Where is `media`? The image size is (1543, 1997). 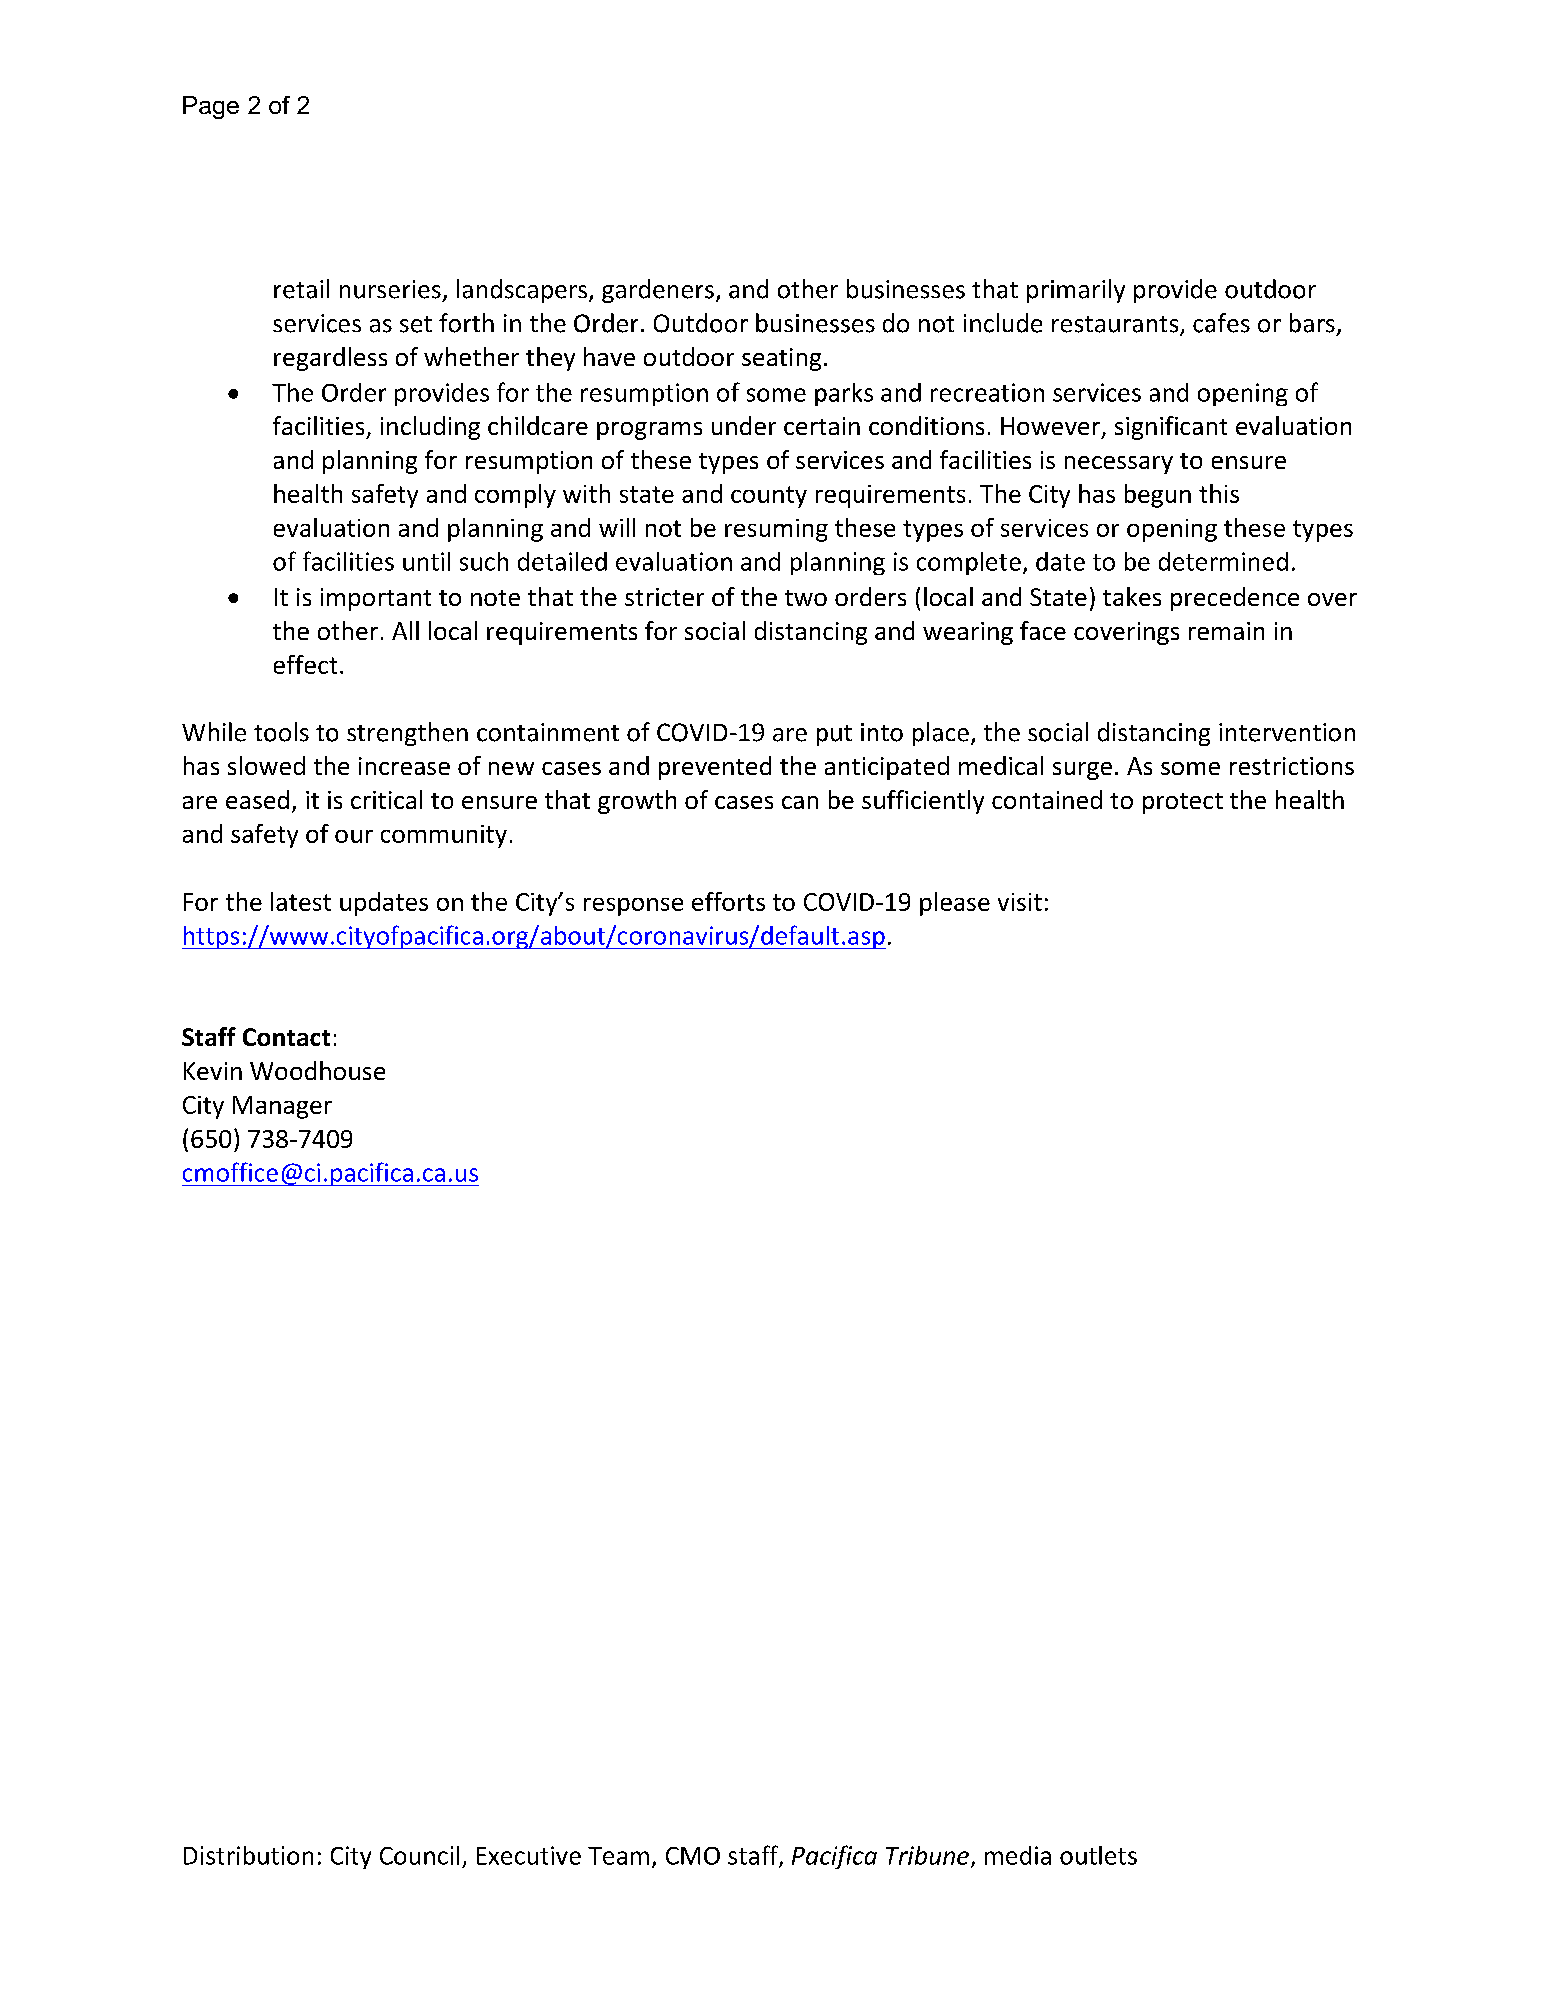
media is located at coordinates (1018, 1855).
